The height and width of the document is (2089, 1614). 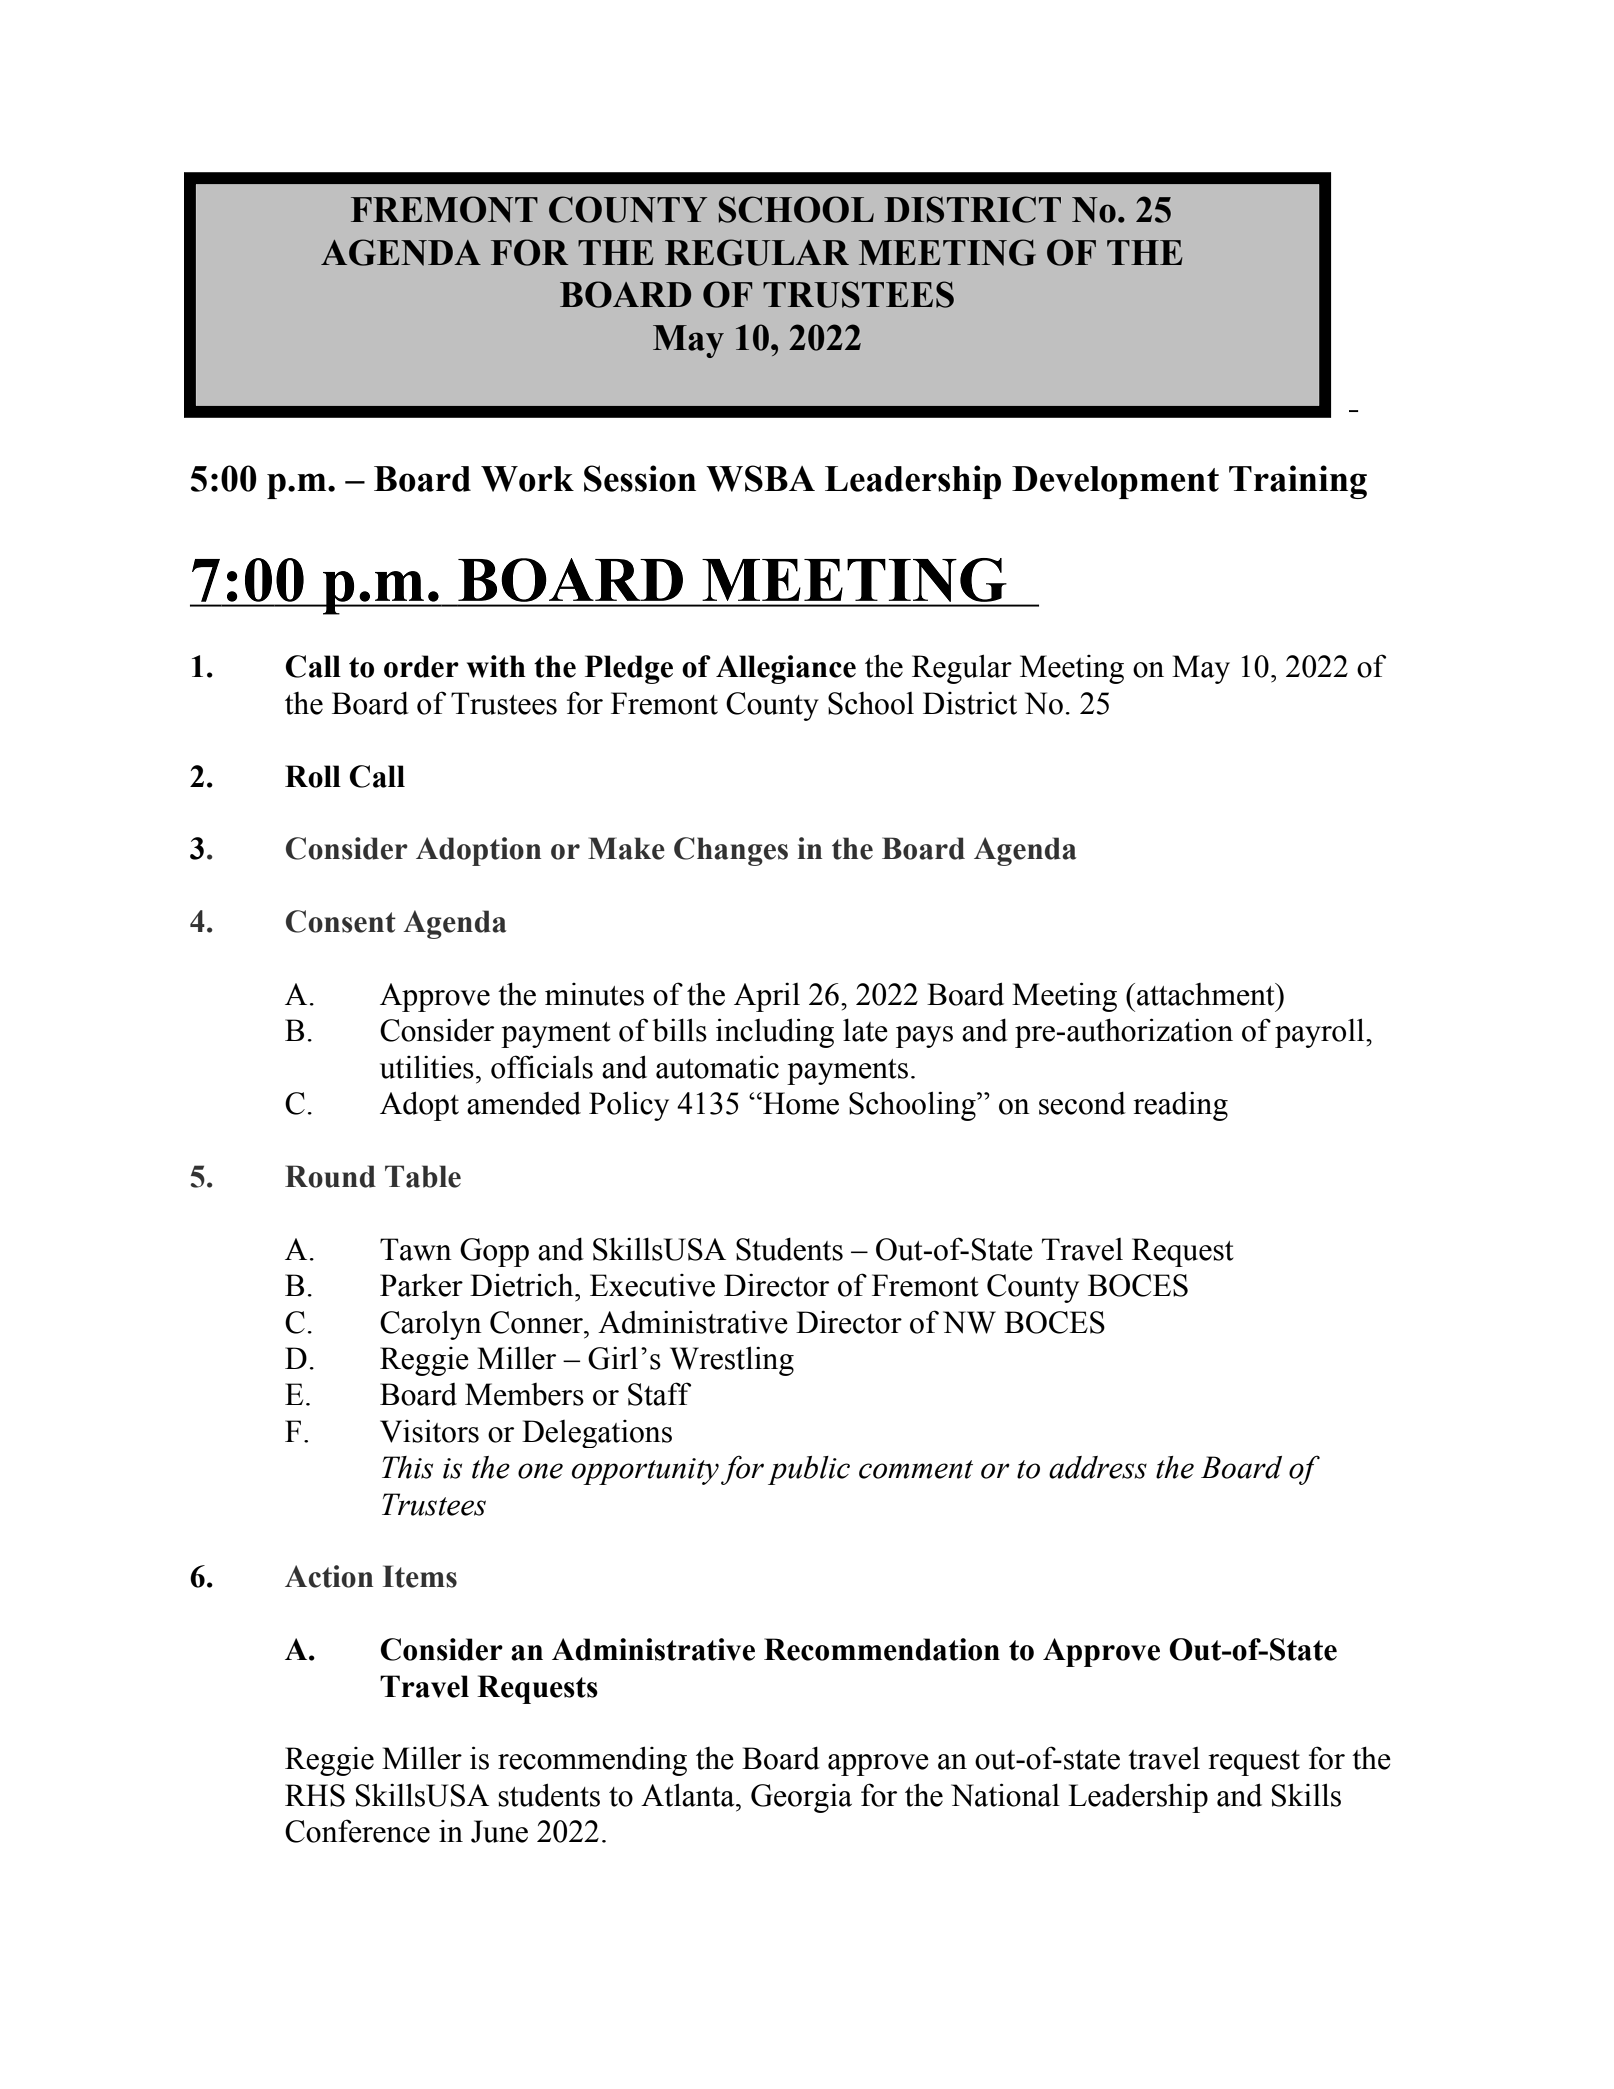 I want to click on Carolyn, so click(x=431, y=1325).
